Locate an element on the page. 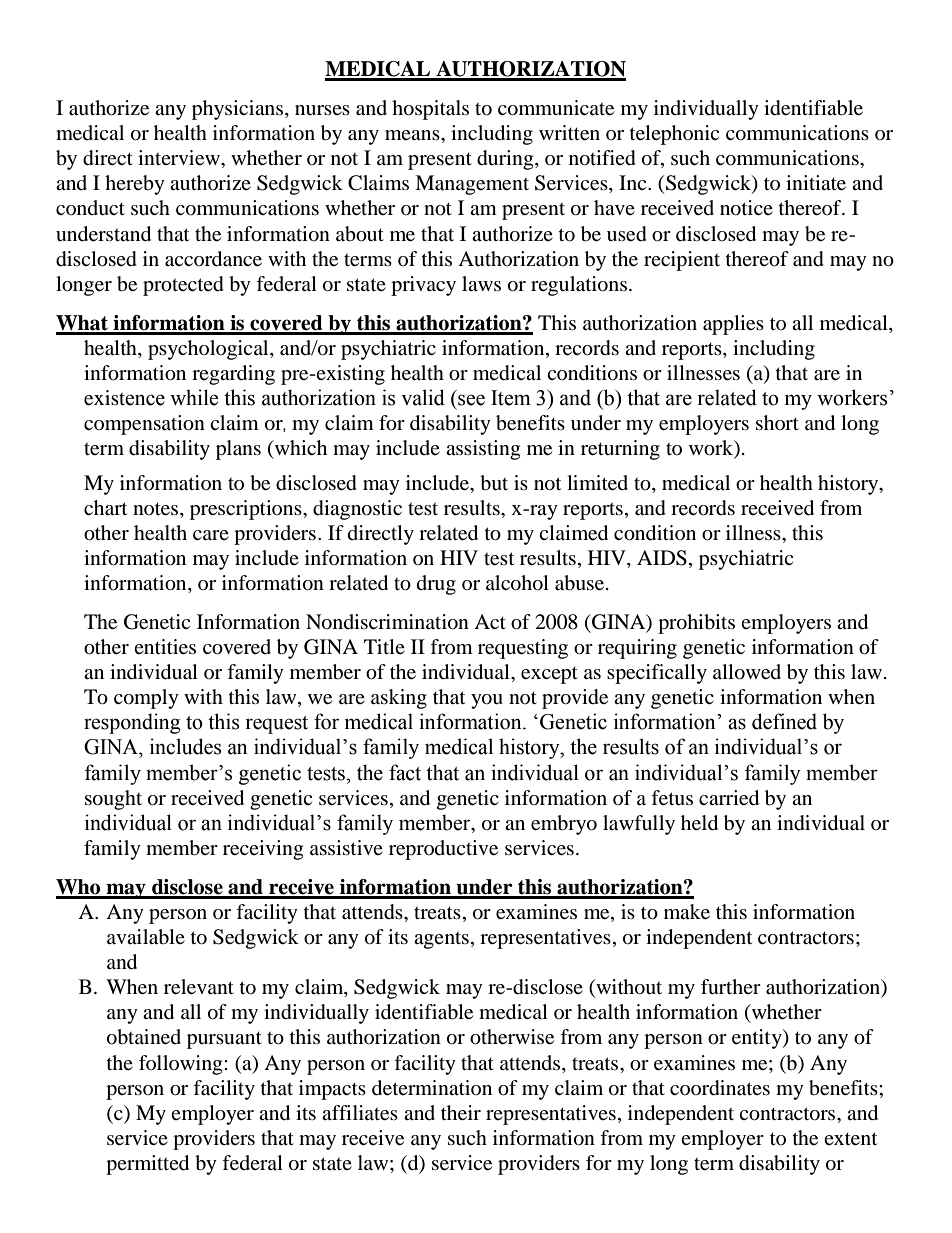  permitted is located at coordinates (147, 1165).
